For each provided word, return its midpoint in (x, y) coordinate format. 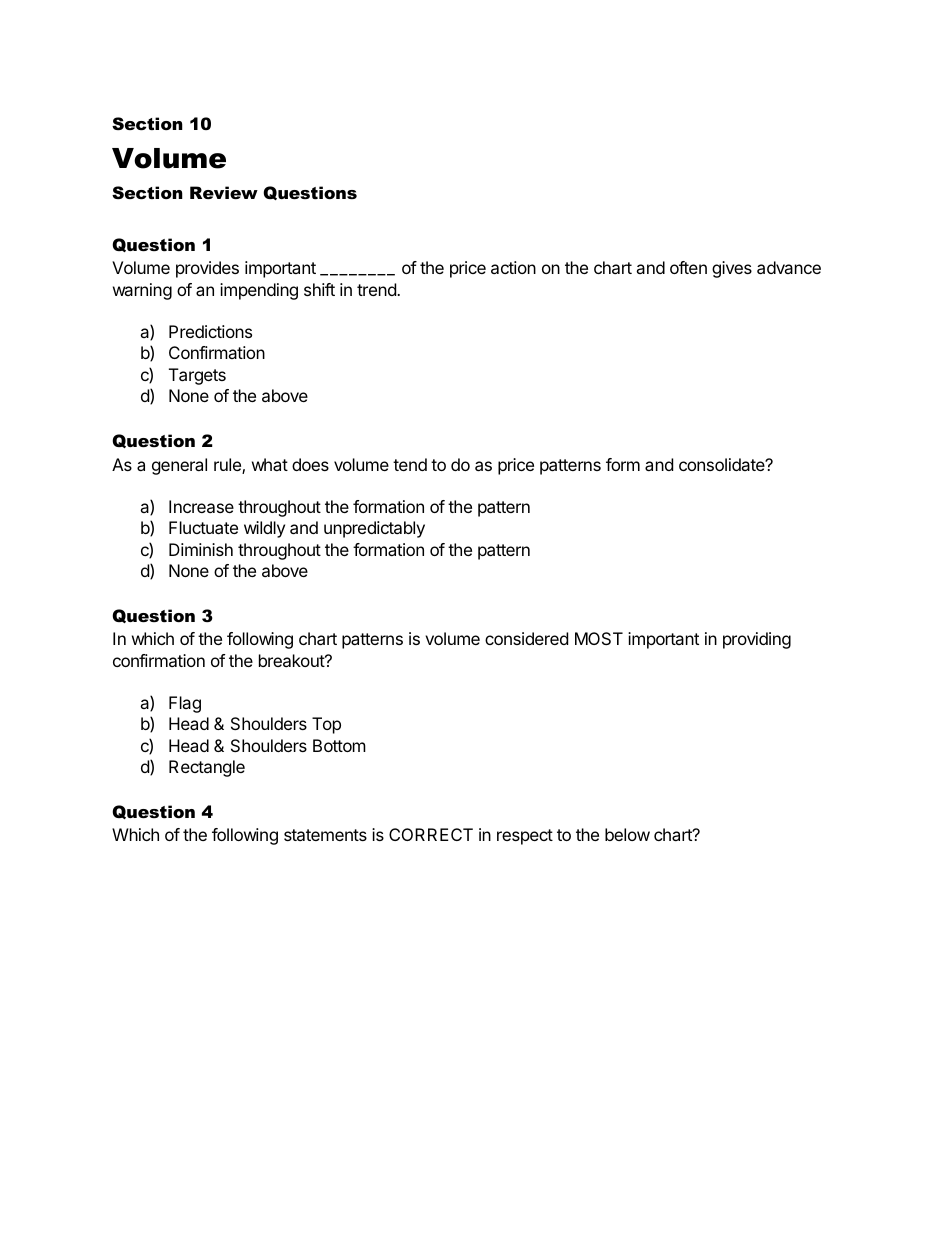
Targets (197, 376)
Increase (201, 506)
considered (526, 638)
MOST (599, 638)
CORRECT (431, 834)
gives (732, 269)
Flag (185, 704)
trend (377, 289)
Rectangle (207, 768)
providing (757, 640)
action (513, 267)
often (688, 267)
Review (224, 192)
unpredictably (374, 529)
